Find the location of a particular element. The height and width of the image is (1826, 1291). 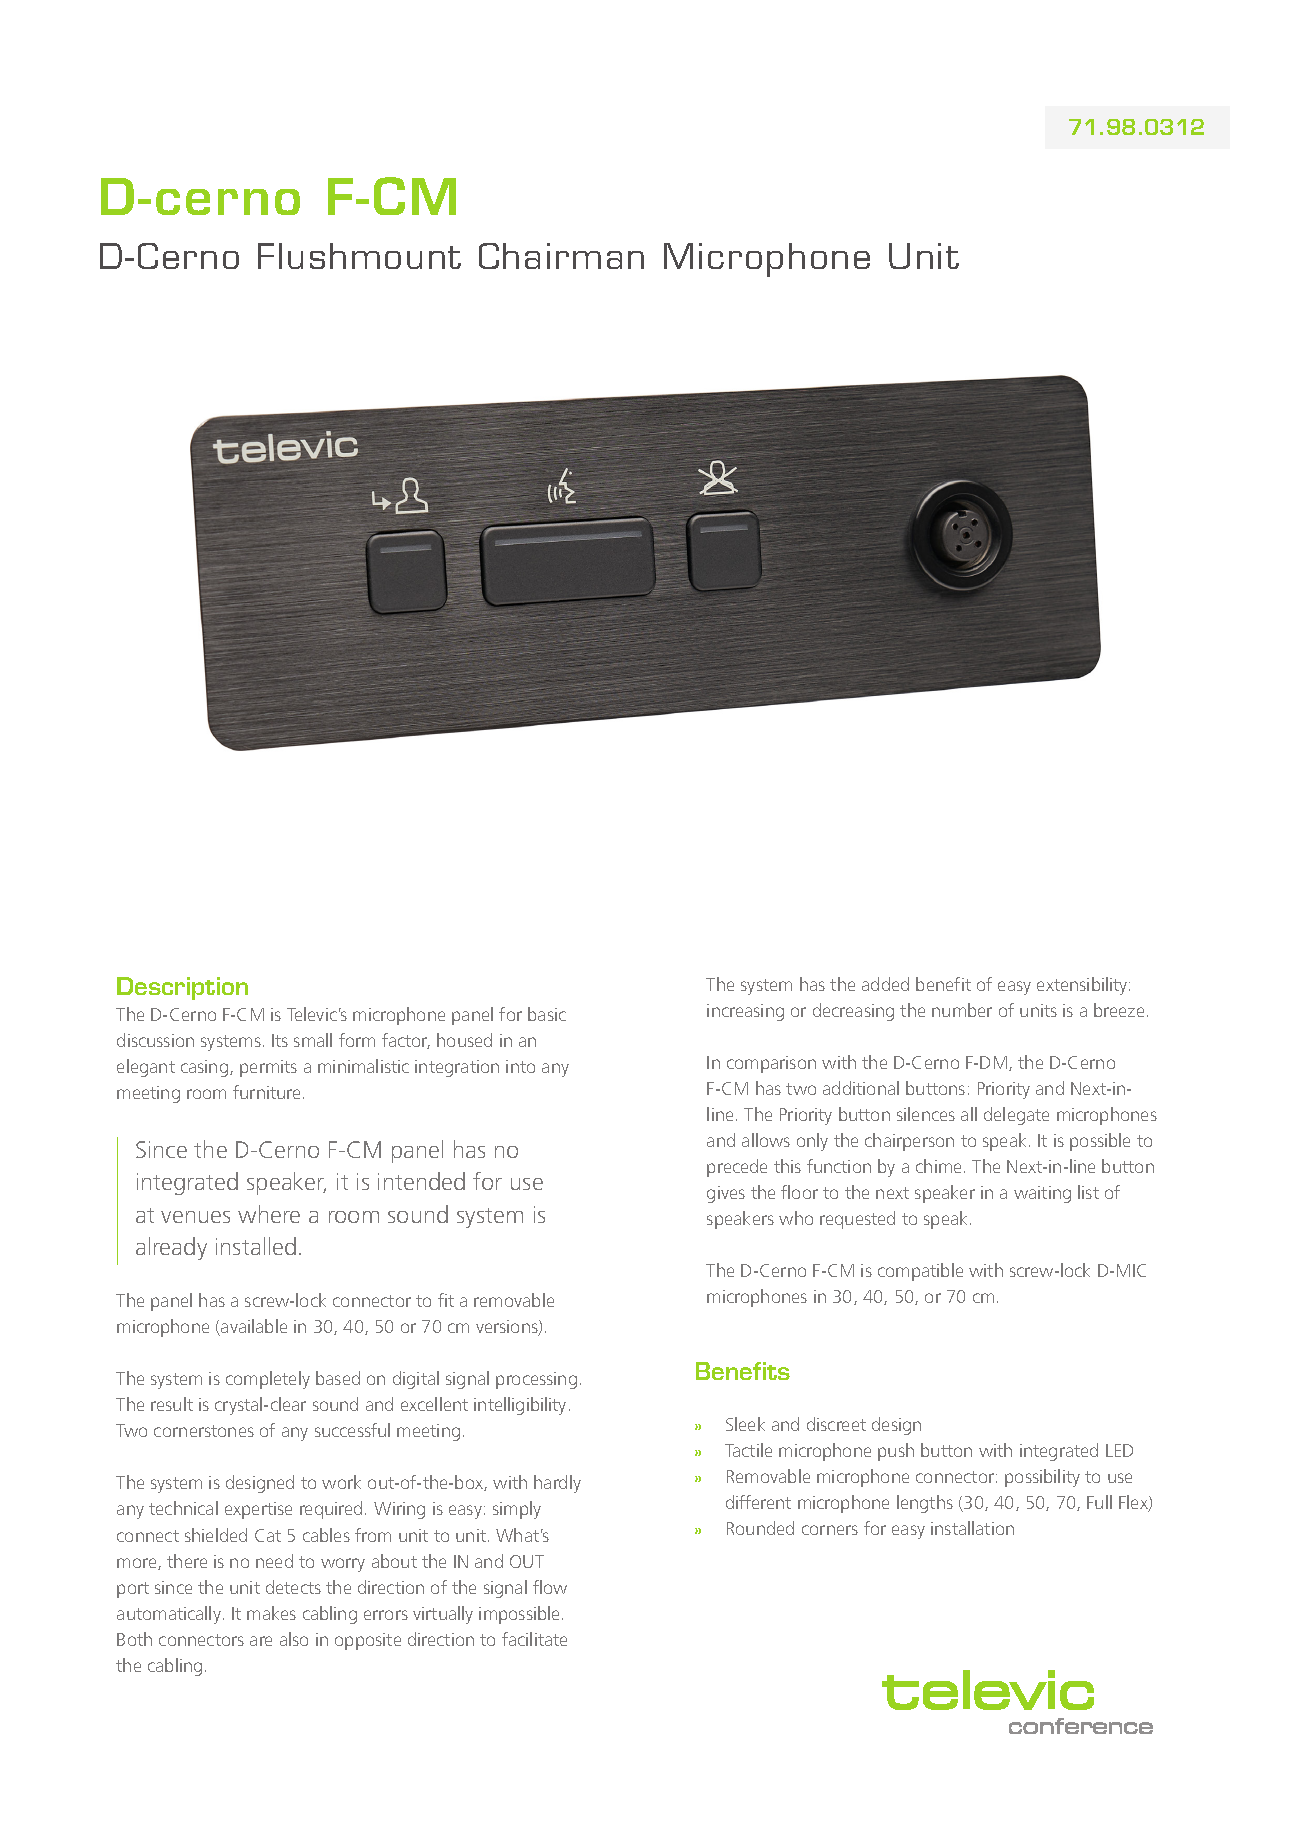

Chairman is located at coordinates (561, 256).
